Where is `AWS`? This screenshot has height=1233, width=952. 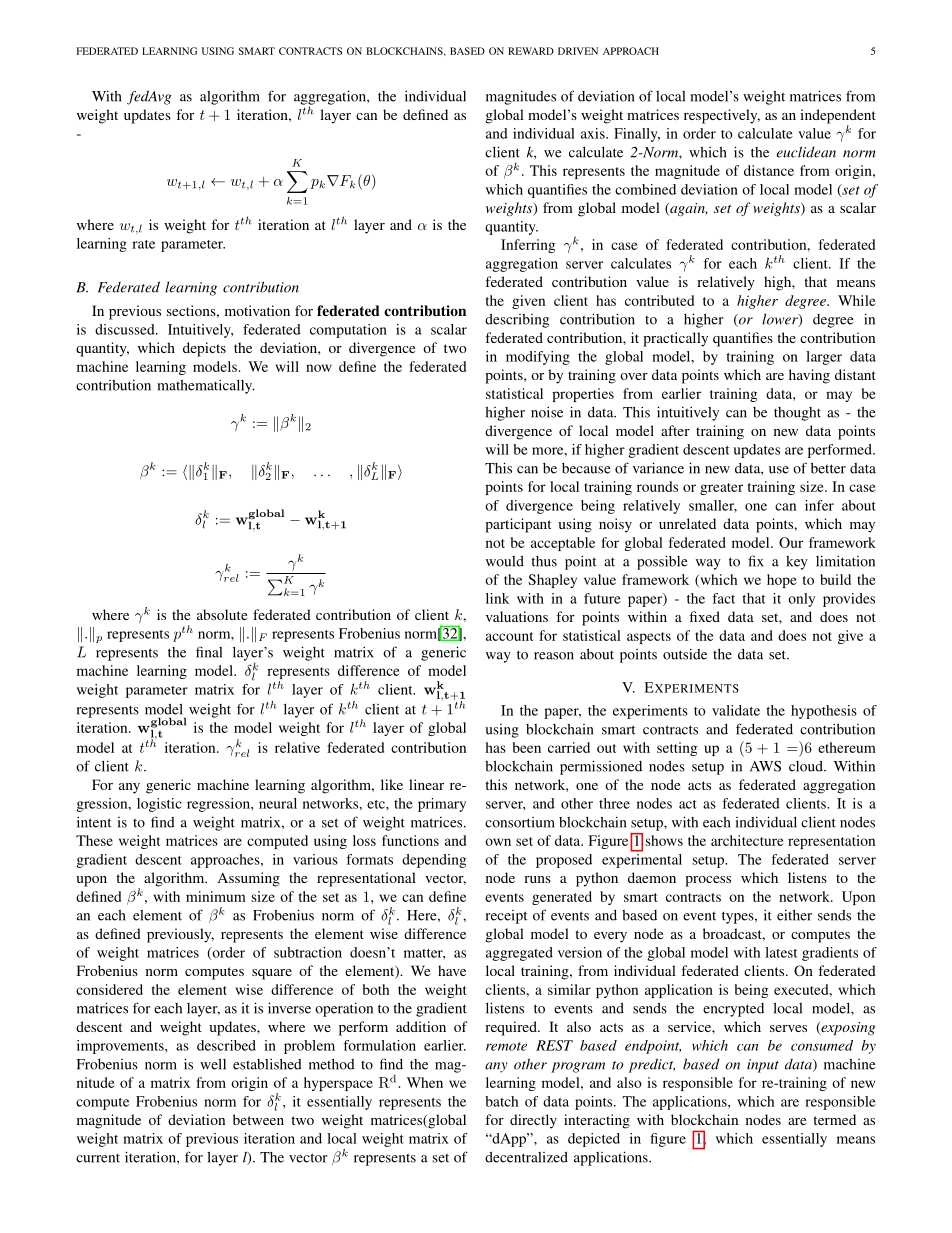 AWS is located at coordinates (765, 766).
